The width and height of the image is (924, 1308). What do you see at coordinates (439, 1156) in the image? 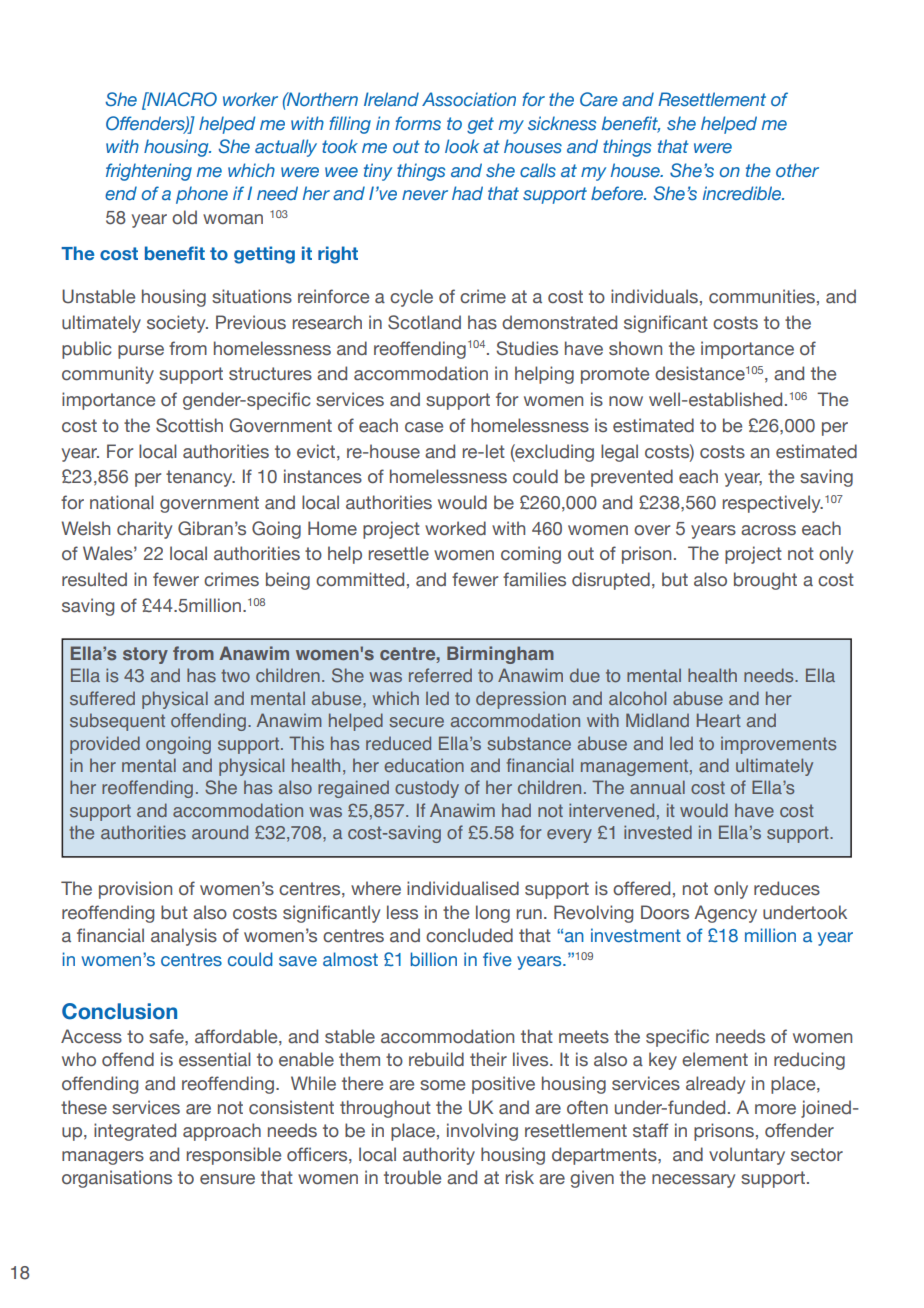
I see `authority` at bounding box center [439, 1156].
